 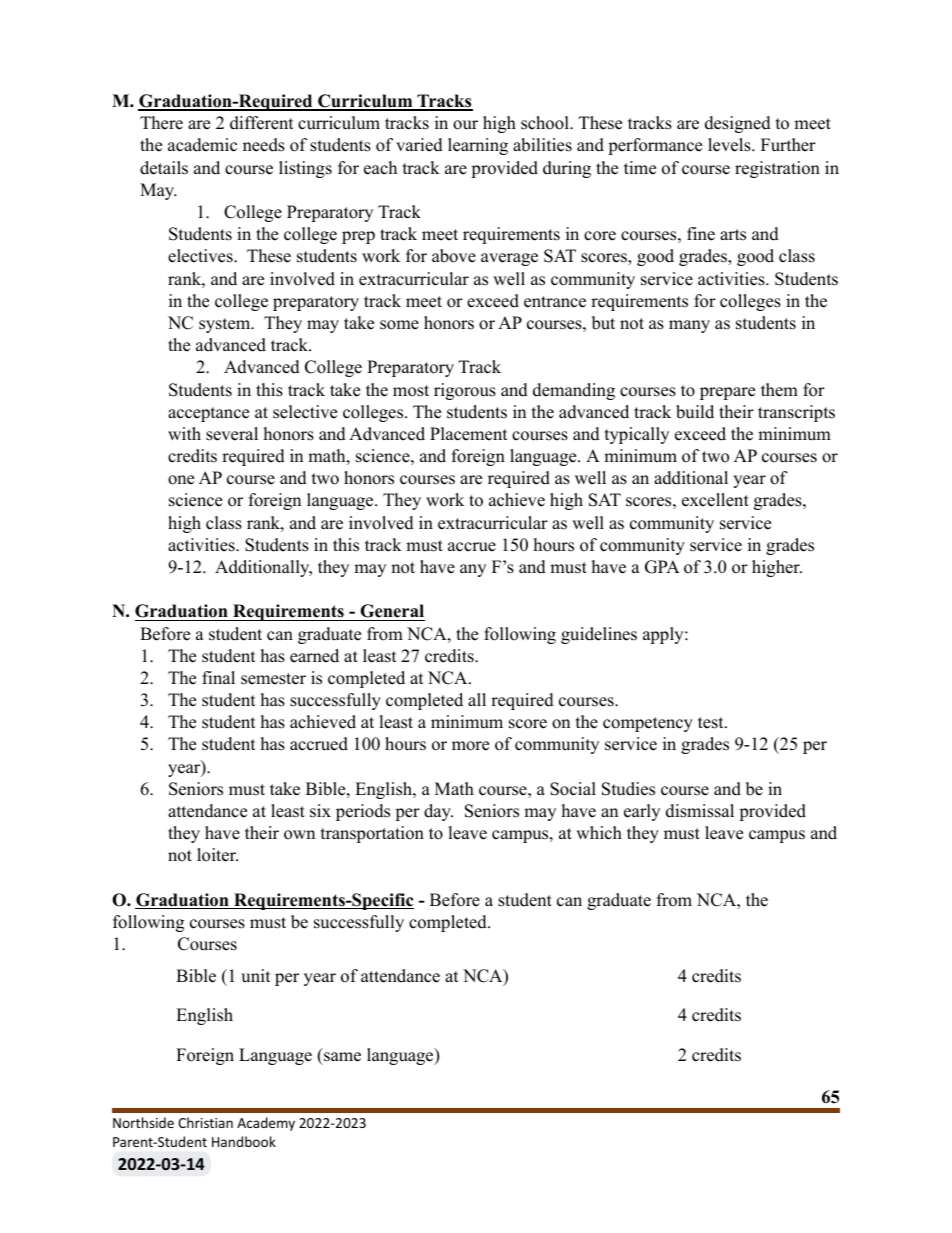 What do you see at coordinates (715, 500) in the page?
I see `excellent` at bounding box center [715, 500].
